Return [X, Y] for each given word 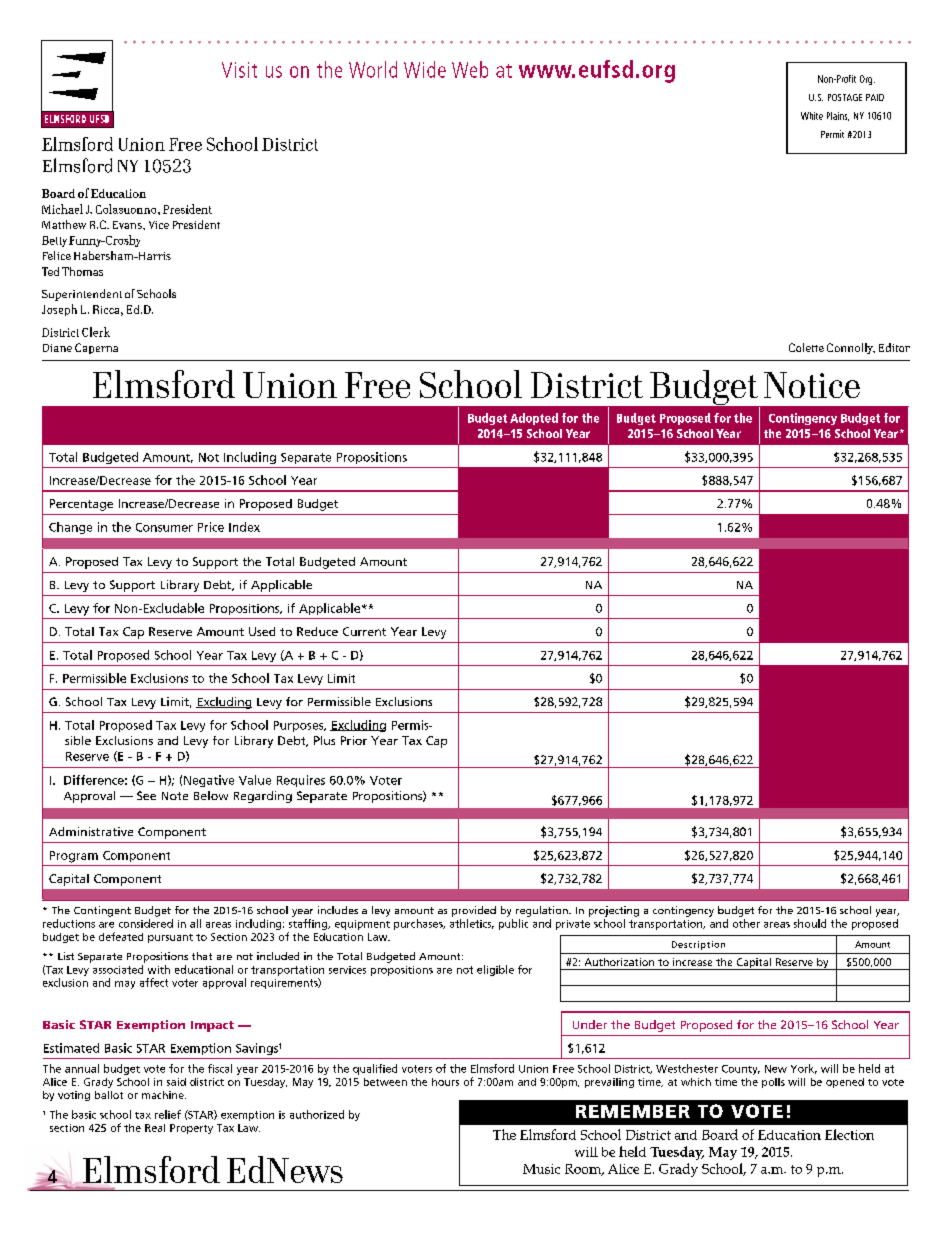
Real [155, 1128]
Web [470, 69]
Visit [239, 70]
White [812, 116]
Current [364, 631]
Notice [812, 385]
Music [541, 1169]
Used [262, 631]
